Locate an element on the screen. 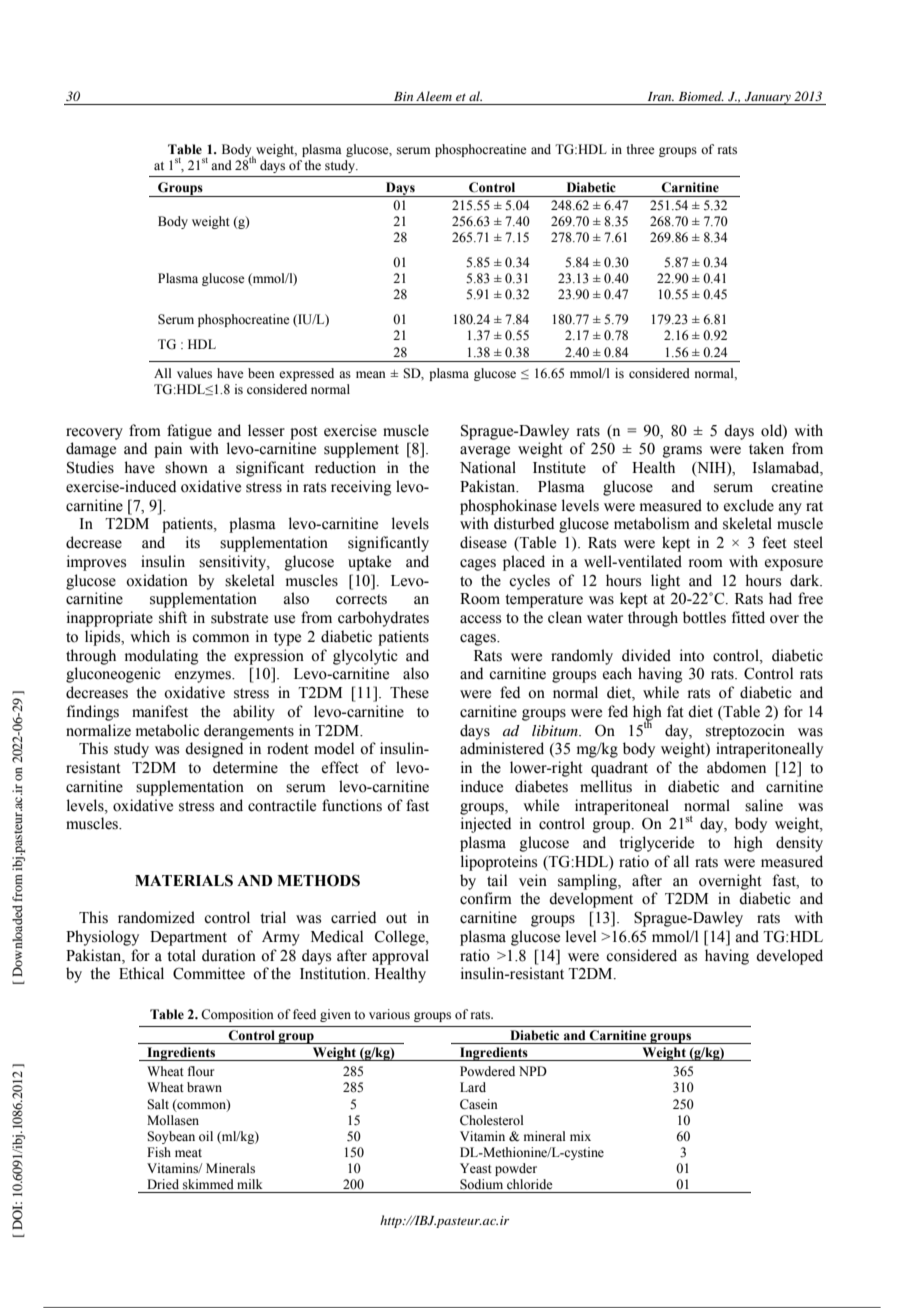 The width and height of the screenshot is (924, 1308). Biomed is located at coordinates (701, 96).
